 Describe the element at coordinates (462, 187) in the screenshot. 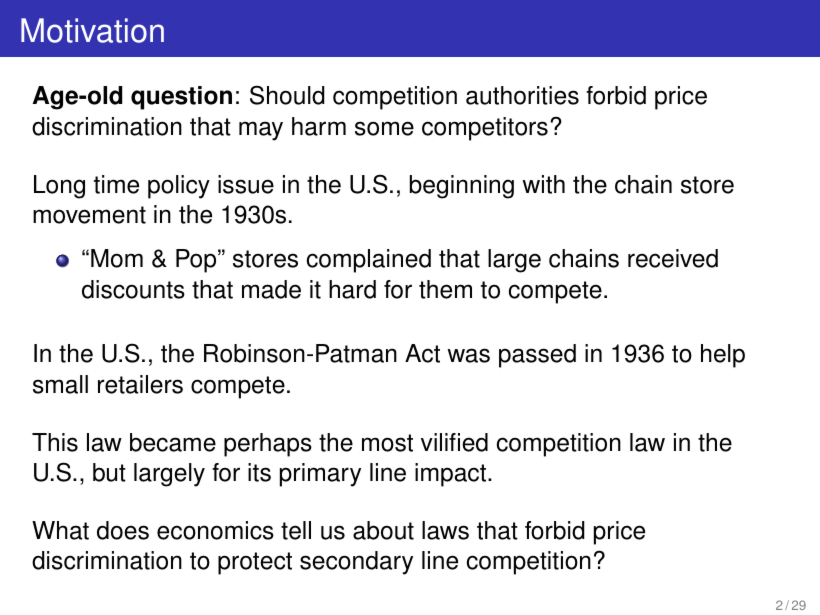

I see `beginning` at that location.
